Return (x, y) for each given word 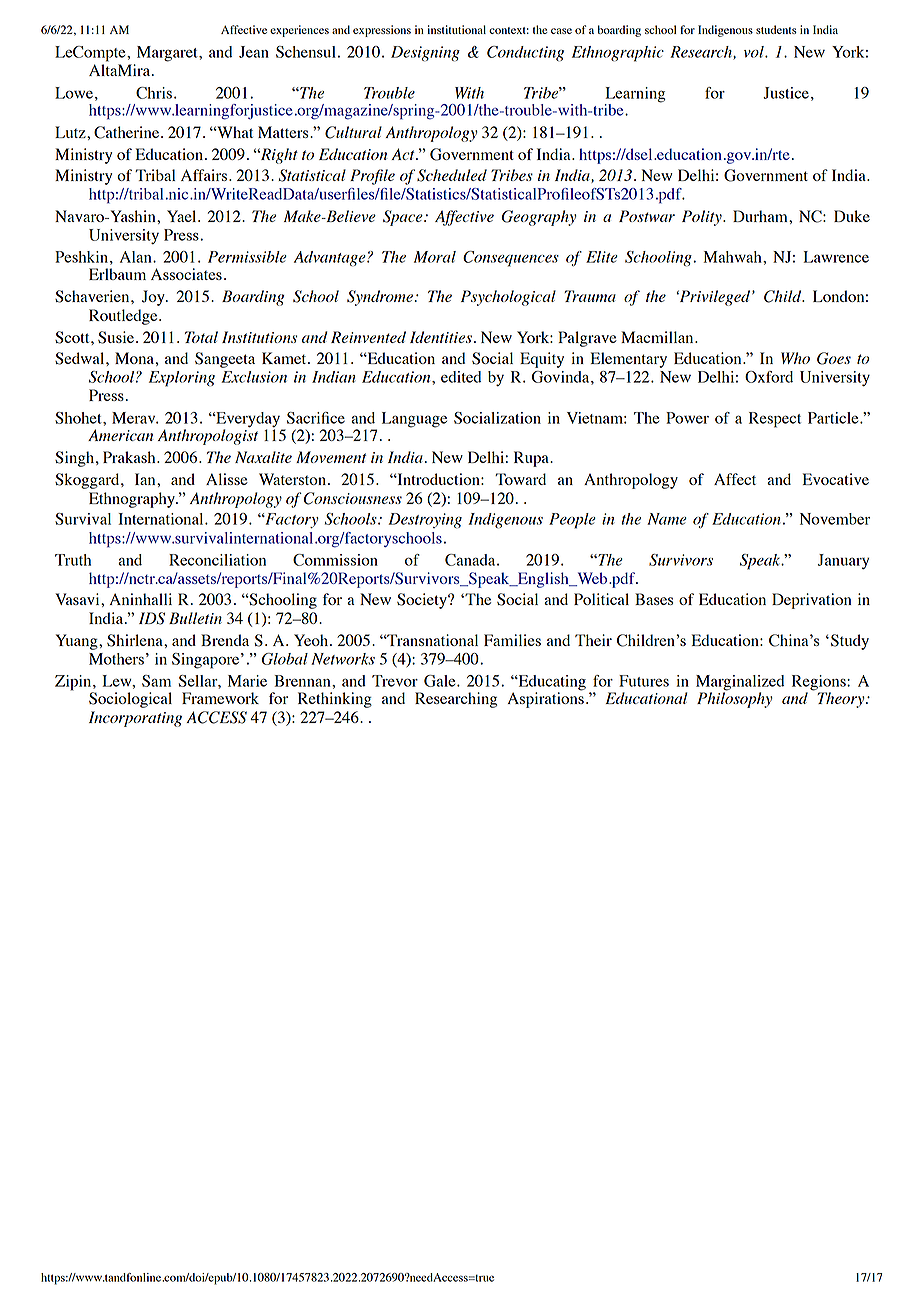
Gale (441, 681)
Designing (425, 54)
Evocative (835, 479)
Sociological (130, 700)
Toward (520, 479)
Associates (186, 274)
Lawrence (836, 257)
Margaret (168, 54)
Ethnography (133, 500)
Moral (435, 257)
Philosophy (735, 699)
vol (755, 52)
